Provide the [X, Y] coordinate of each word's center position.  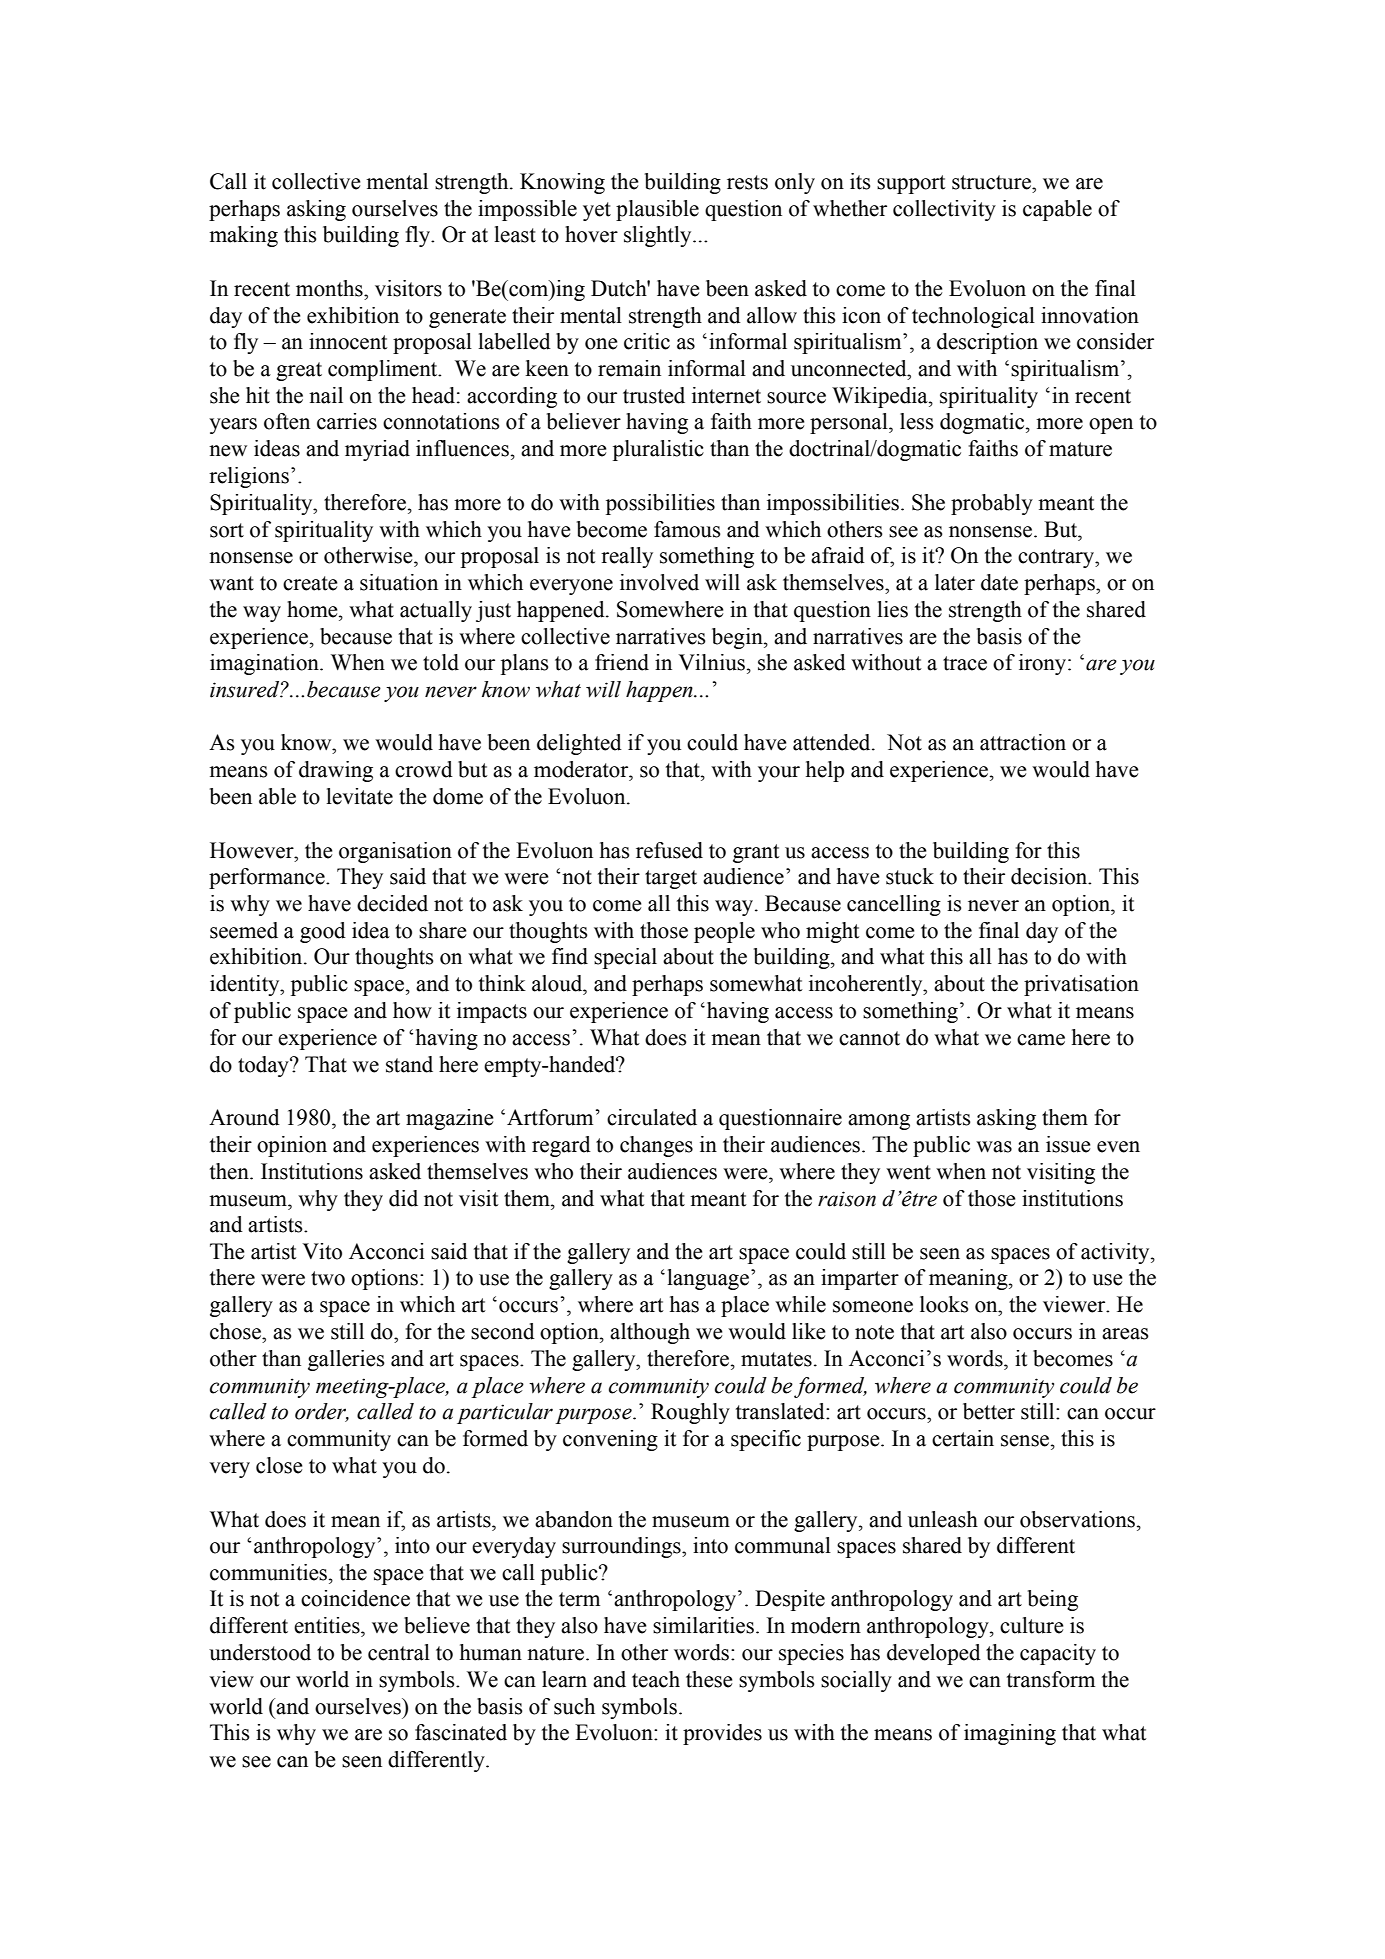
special [625, 958]
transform [1051, 1679]
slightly [659, 236]
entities [328, 1625]
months [330, 288]
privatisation [1081, 985]
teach [656, 1679]
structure [992, 182]
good [323, 932]
